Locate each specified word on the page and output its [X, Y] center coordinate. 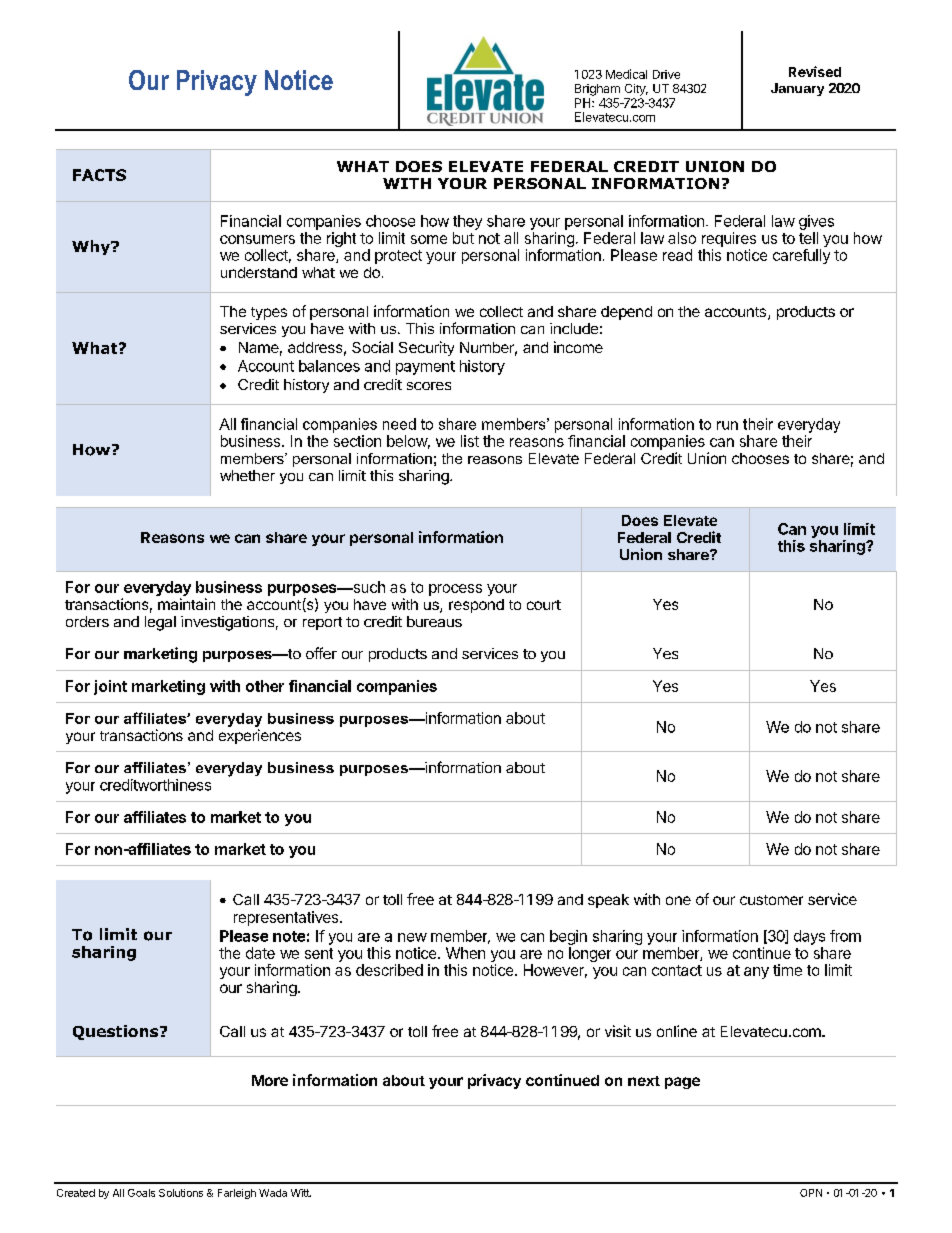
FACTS [99, 175]
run [727, 425]
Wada [273, 1193]
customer [771, 900]
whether [247, 475]
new [412, 937]
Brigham [597, 90]
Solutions [181, 1193]
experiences [260, 736]
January [797, 89]
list [470, 441]
